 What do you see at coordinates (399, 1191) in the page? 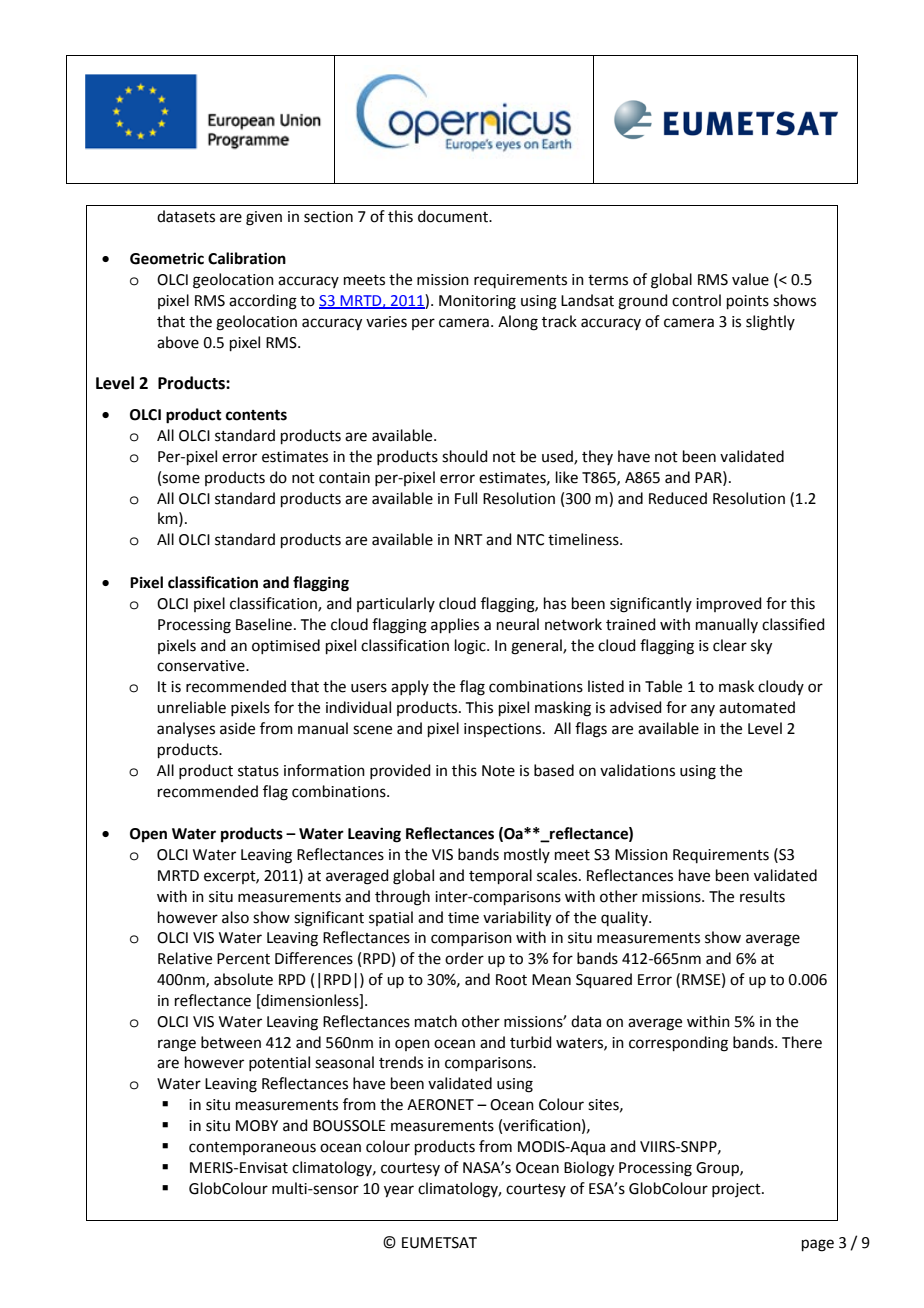
I see `year` at bounding box center [399, 1191].
